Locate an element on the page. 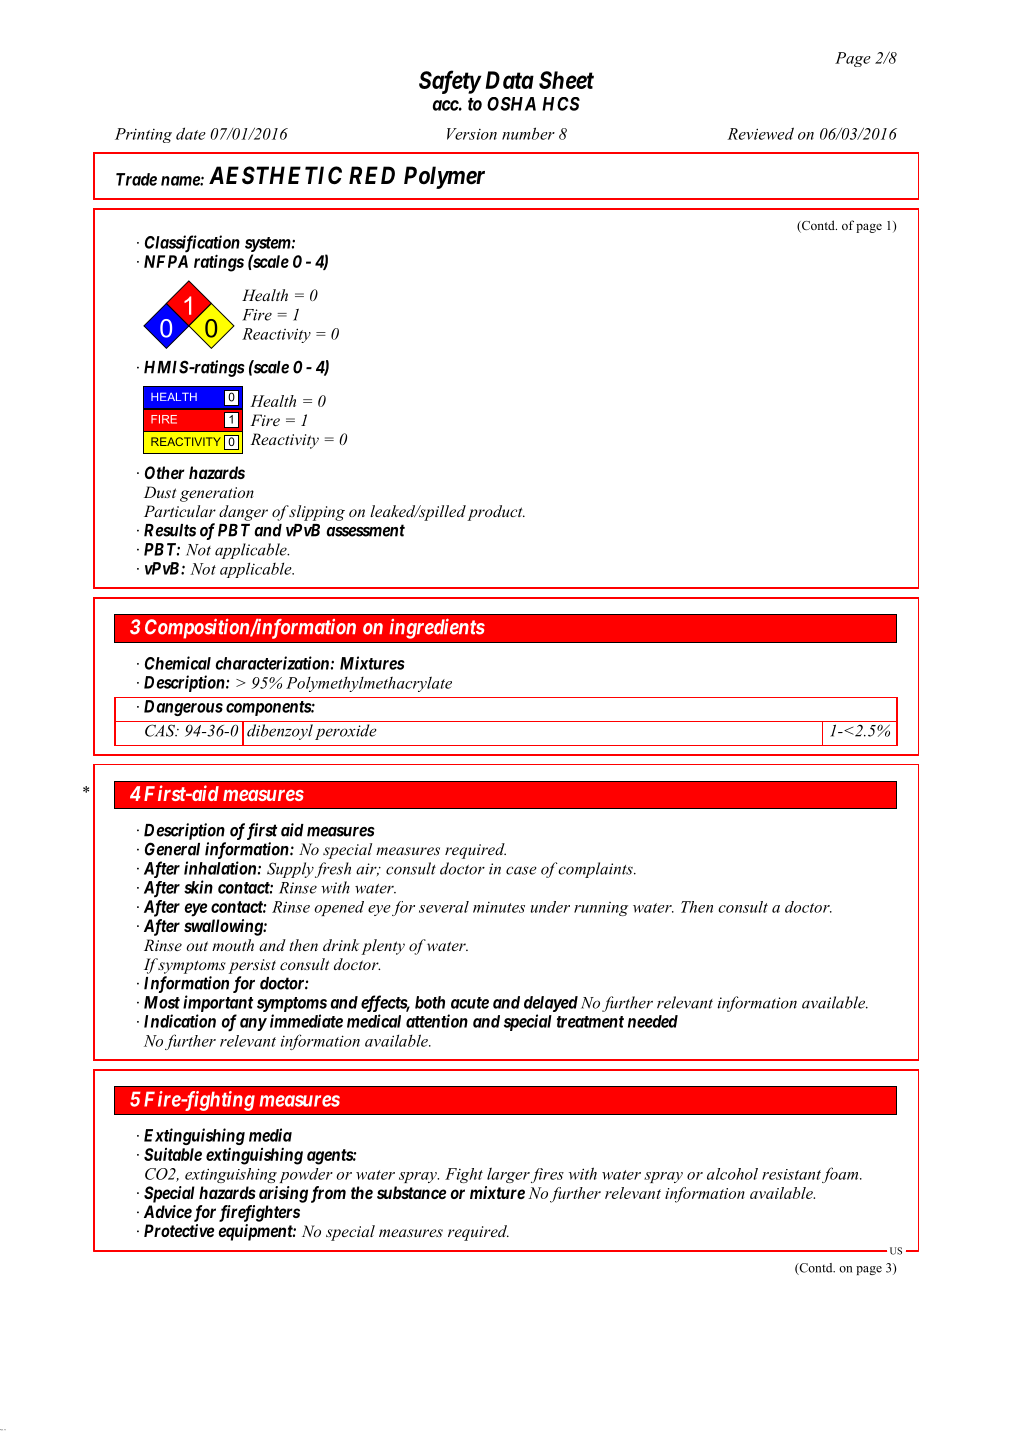  several is located at coordinates (444, 907).
